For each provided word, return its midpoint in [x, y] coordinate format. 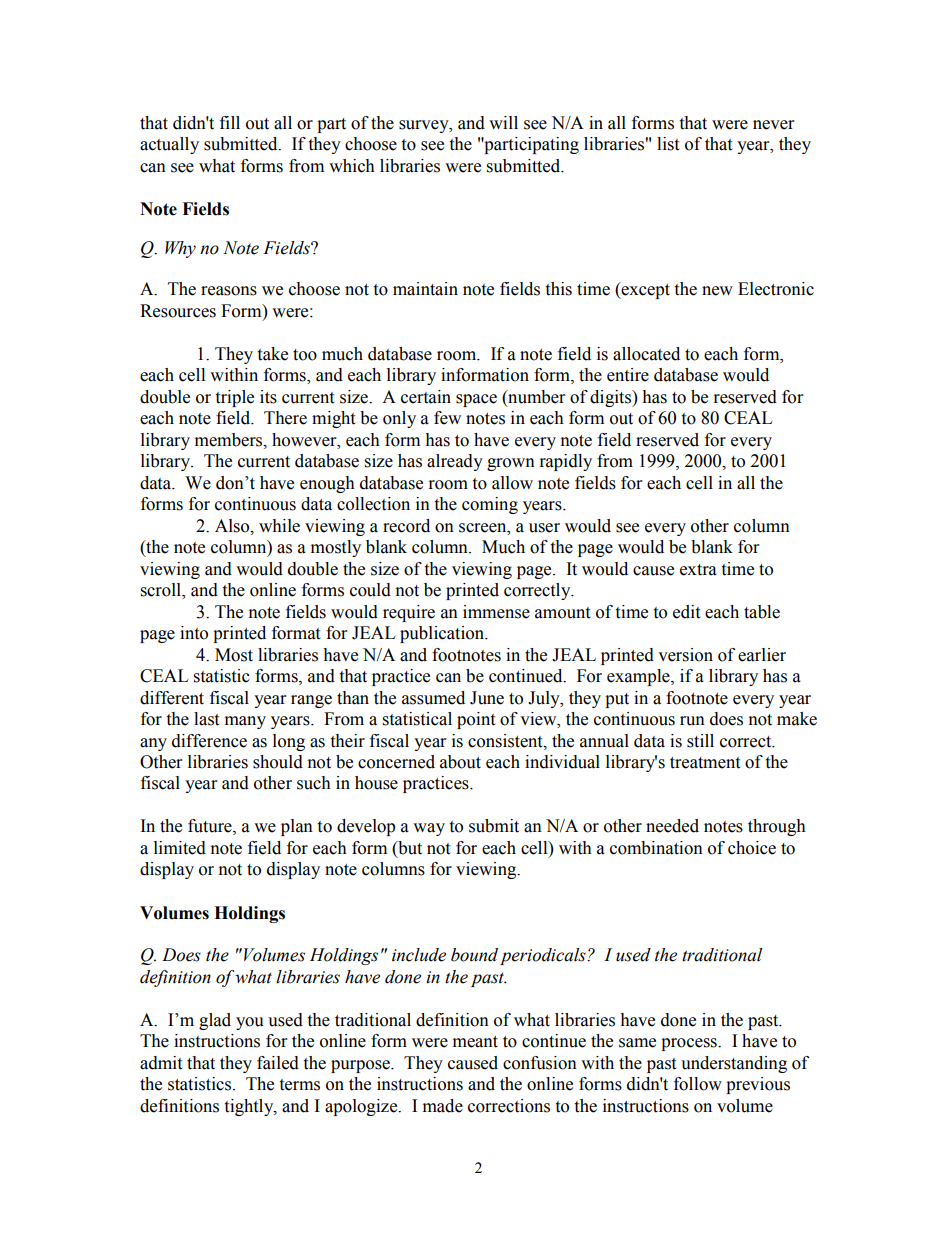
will [503, 122]
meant [475, 1042]
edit [686, 612]
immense [496, 612]
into [194, 633]
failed [278, 1063]
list [668, 144]
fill [230, 122]
